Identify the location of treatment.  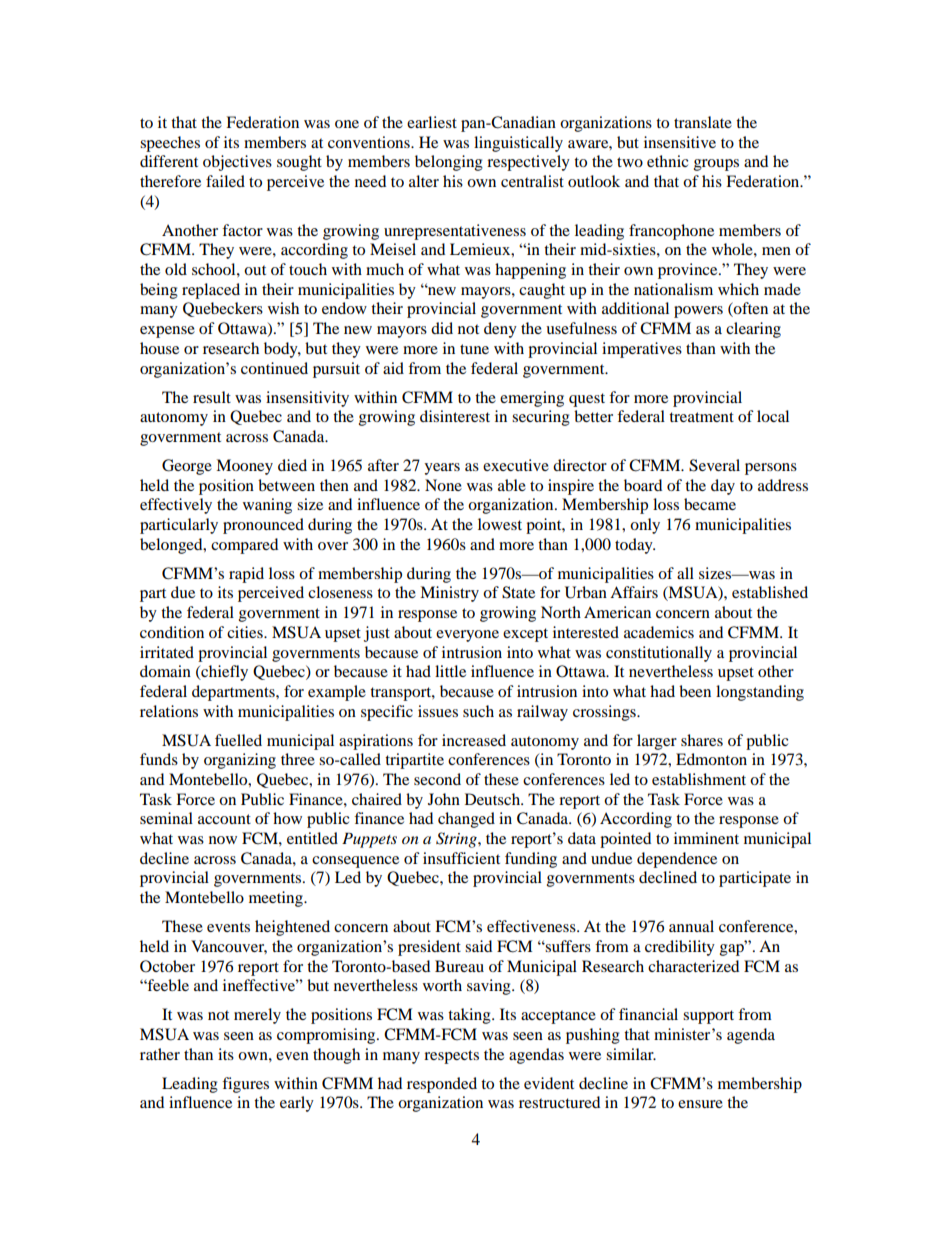
(701, 417).
